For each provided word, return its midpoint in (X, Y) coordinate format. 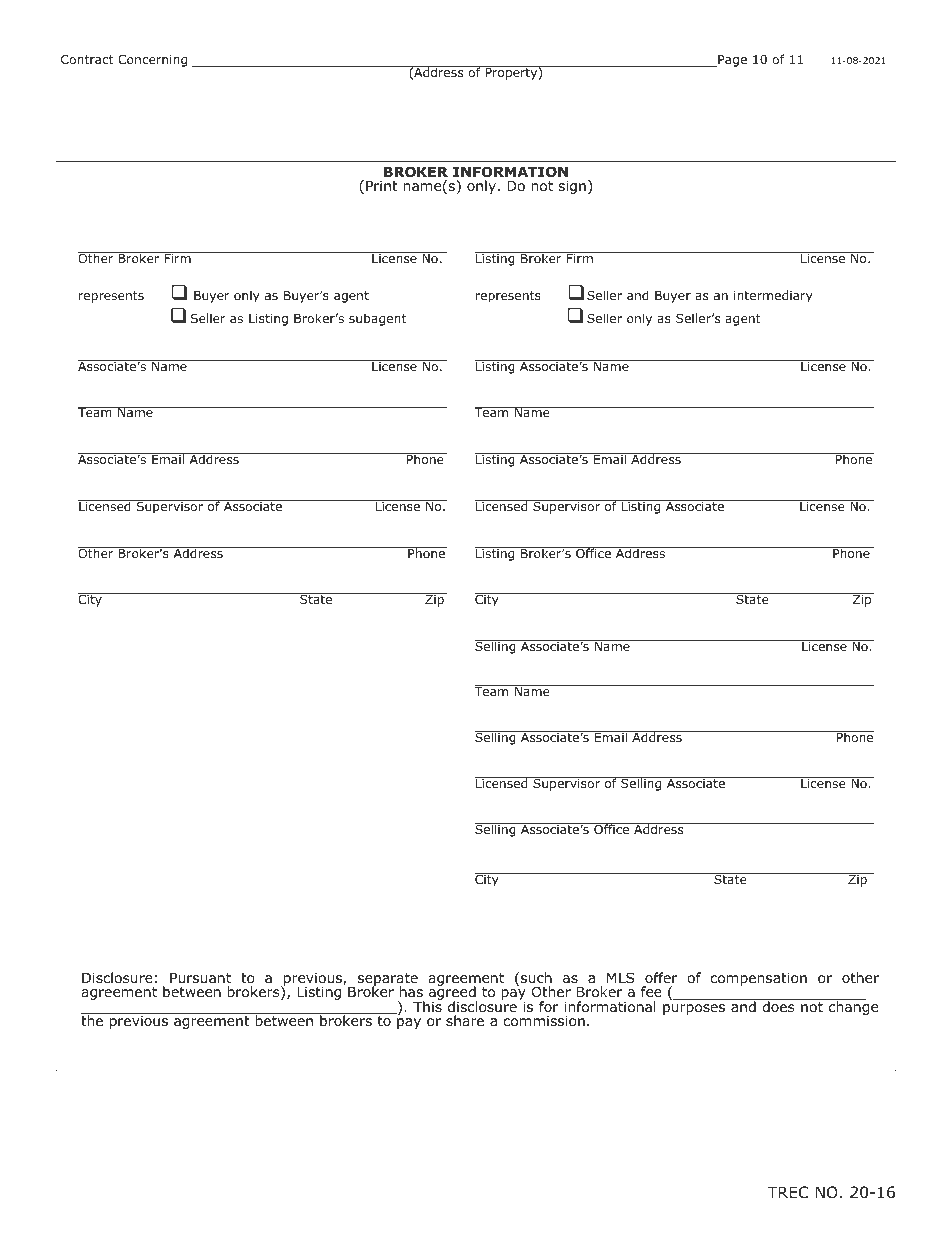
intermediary (773, 296)
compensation (758, 979)
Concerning (152, 61)
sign (572, 187)
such (536, 977)
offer (661, 977)
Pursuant (200, 978)
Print (382, 185)
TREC (788, 1192)
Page (731, 61)
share (465, 1020)
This (428, 1005)
